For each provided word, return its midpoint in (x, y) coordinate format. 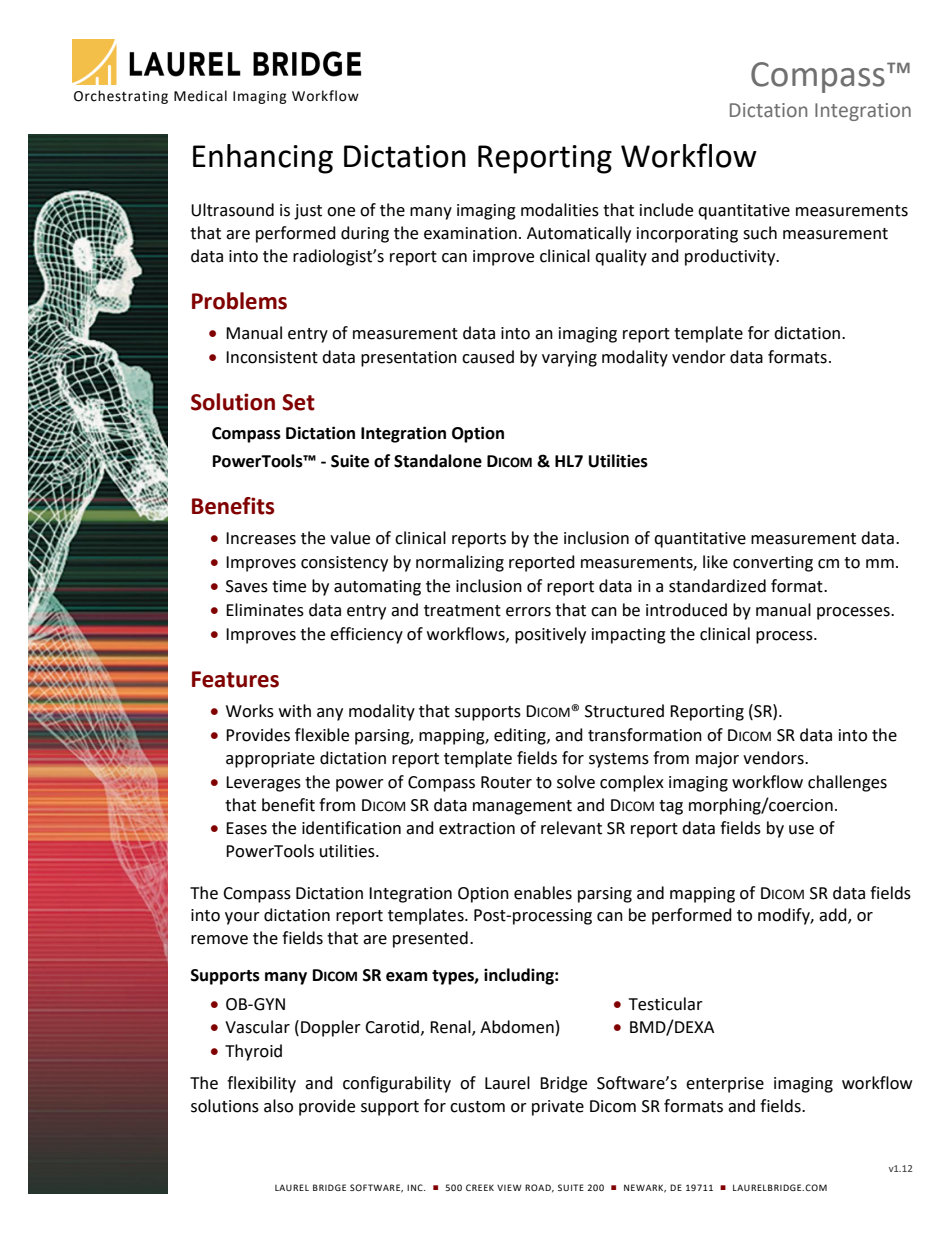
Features (235, 679)
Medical (200, 96)
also (278, 1106)
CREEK (480, 1187)
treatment (462, 611)
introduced (686, 610)
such (760, 233)
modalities (560, 210)
